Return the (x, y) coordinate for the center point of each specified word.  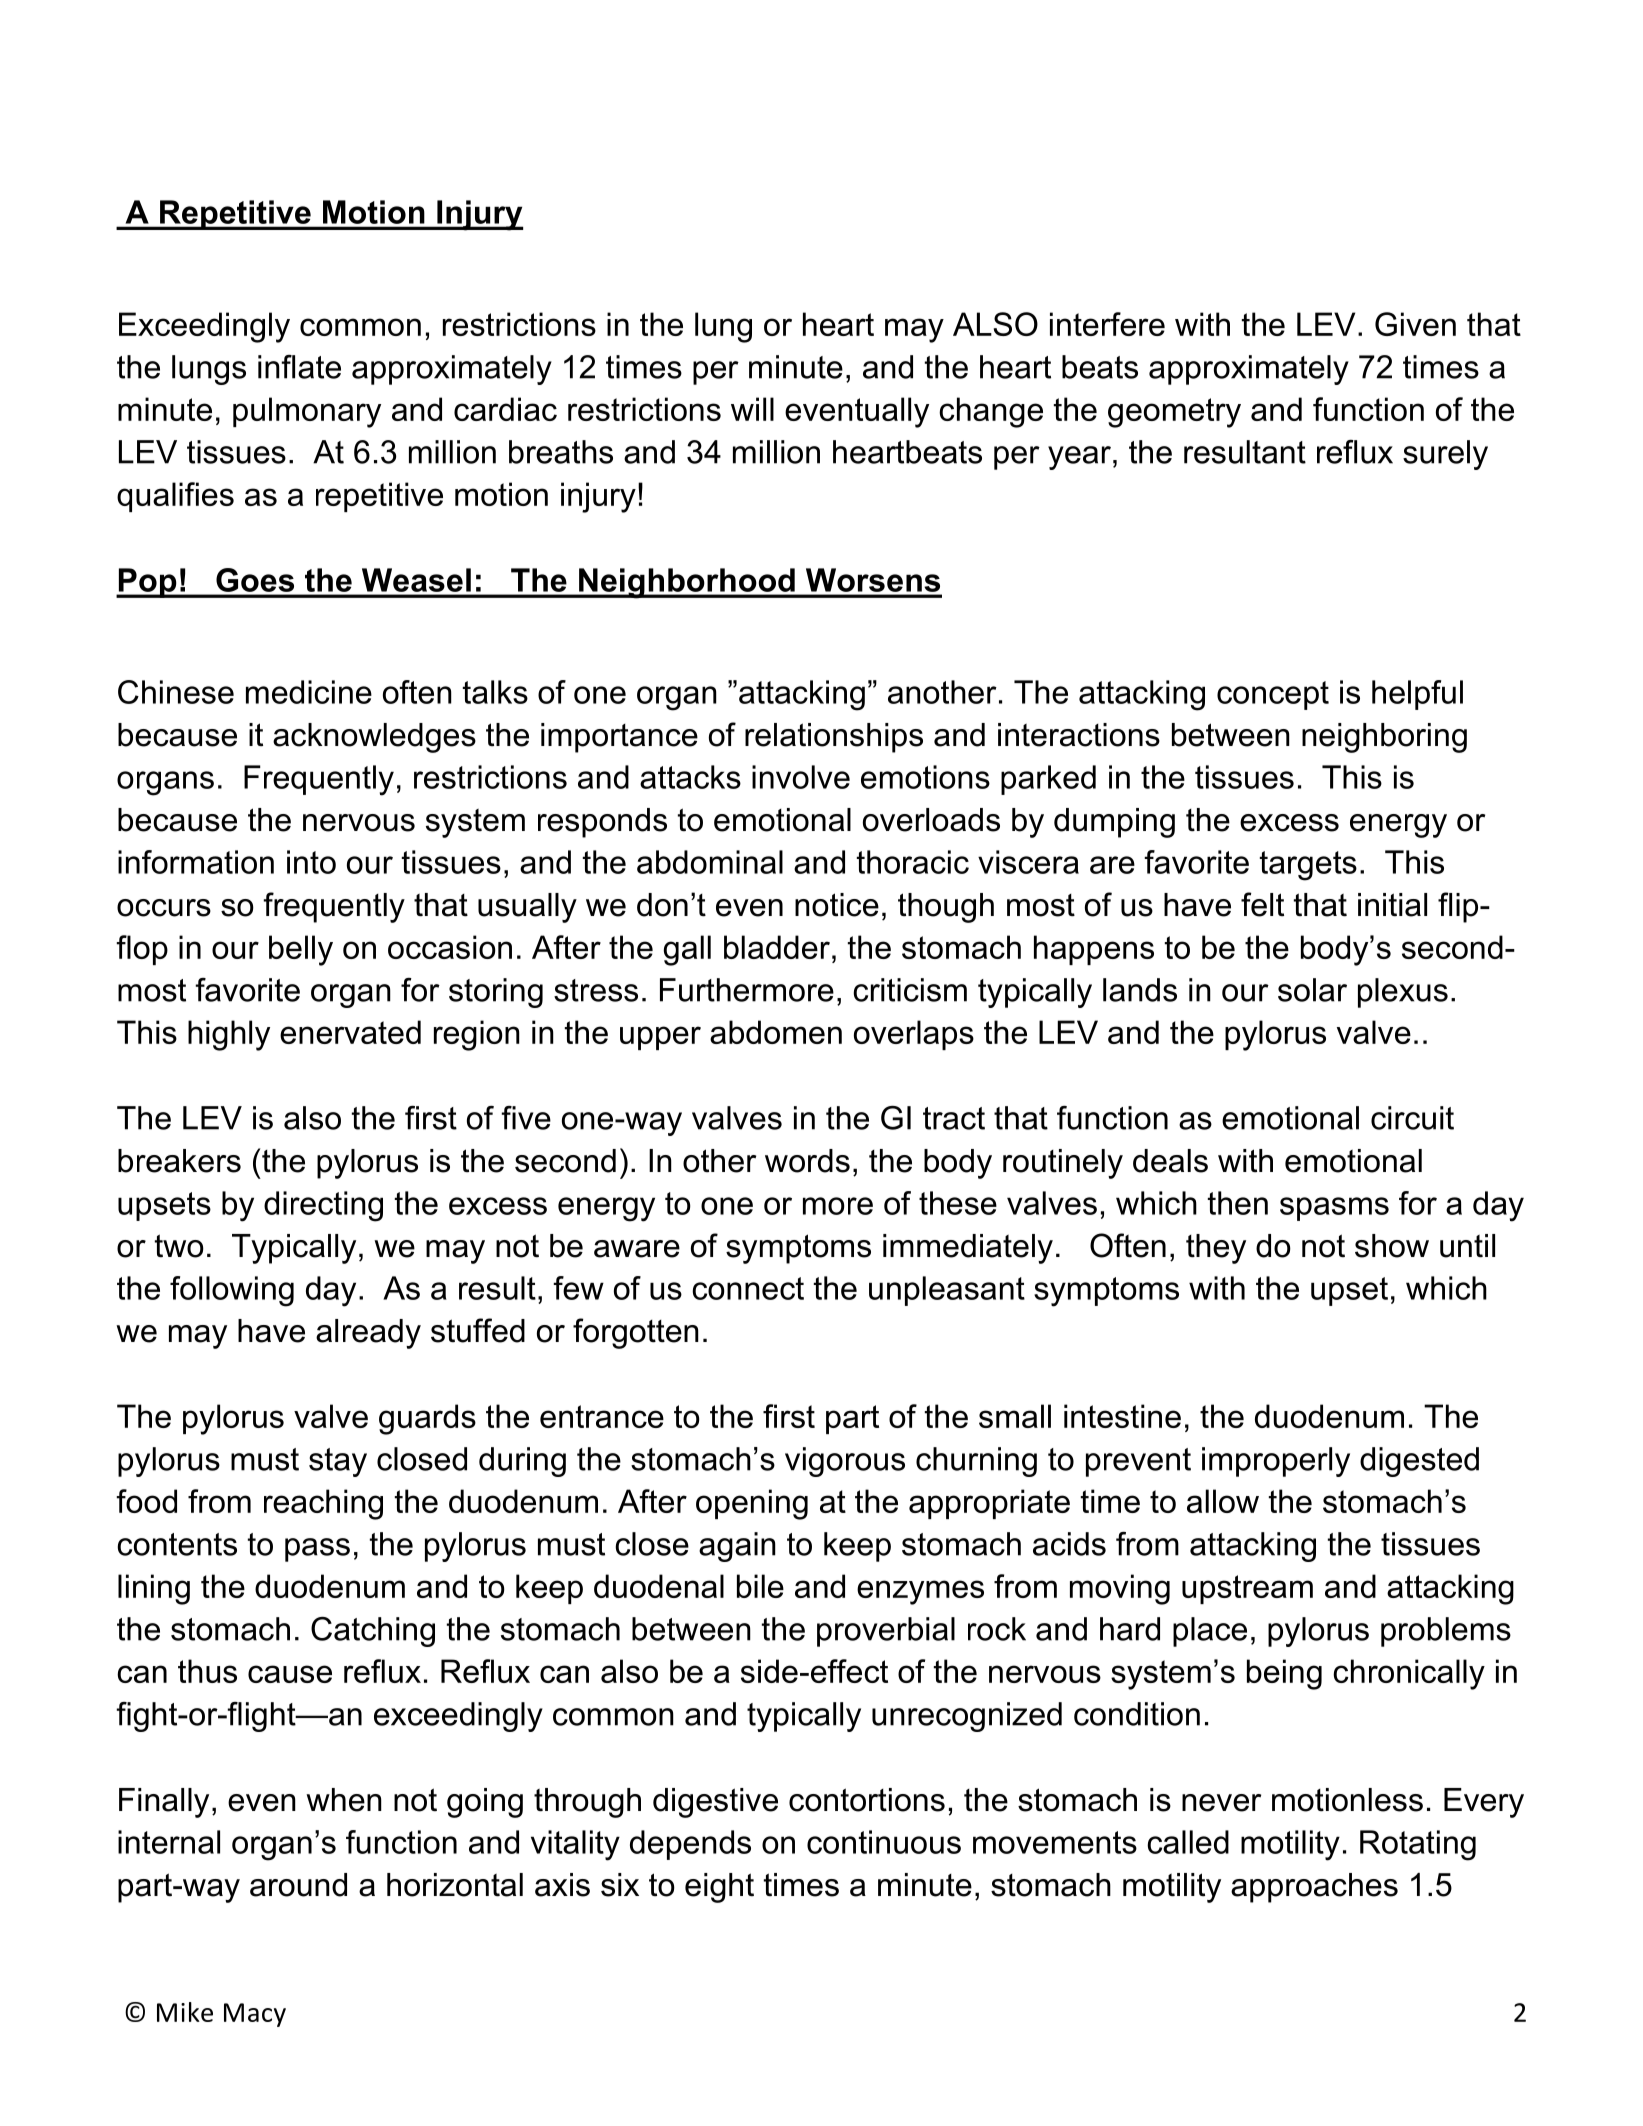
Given (1415, 324)
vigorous (845, 1462)
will (752, 409)
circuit (1412, 1118)
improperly (1276, 1462)
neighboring (1384, 738)
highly (229, 1035)
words (807, 1161)
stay (338, 1462)
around (298, 1885)
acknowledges (374, 738)
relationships (834, 738)
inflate (299, 367)
